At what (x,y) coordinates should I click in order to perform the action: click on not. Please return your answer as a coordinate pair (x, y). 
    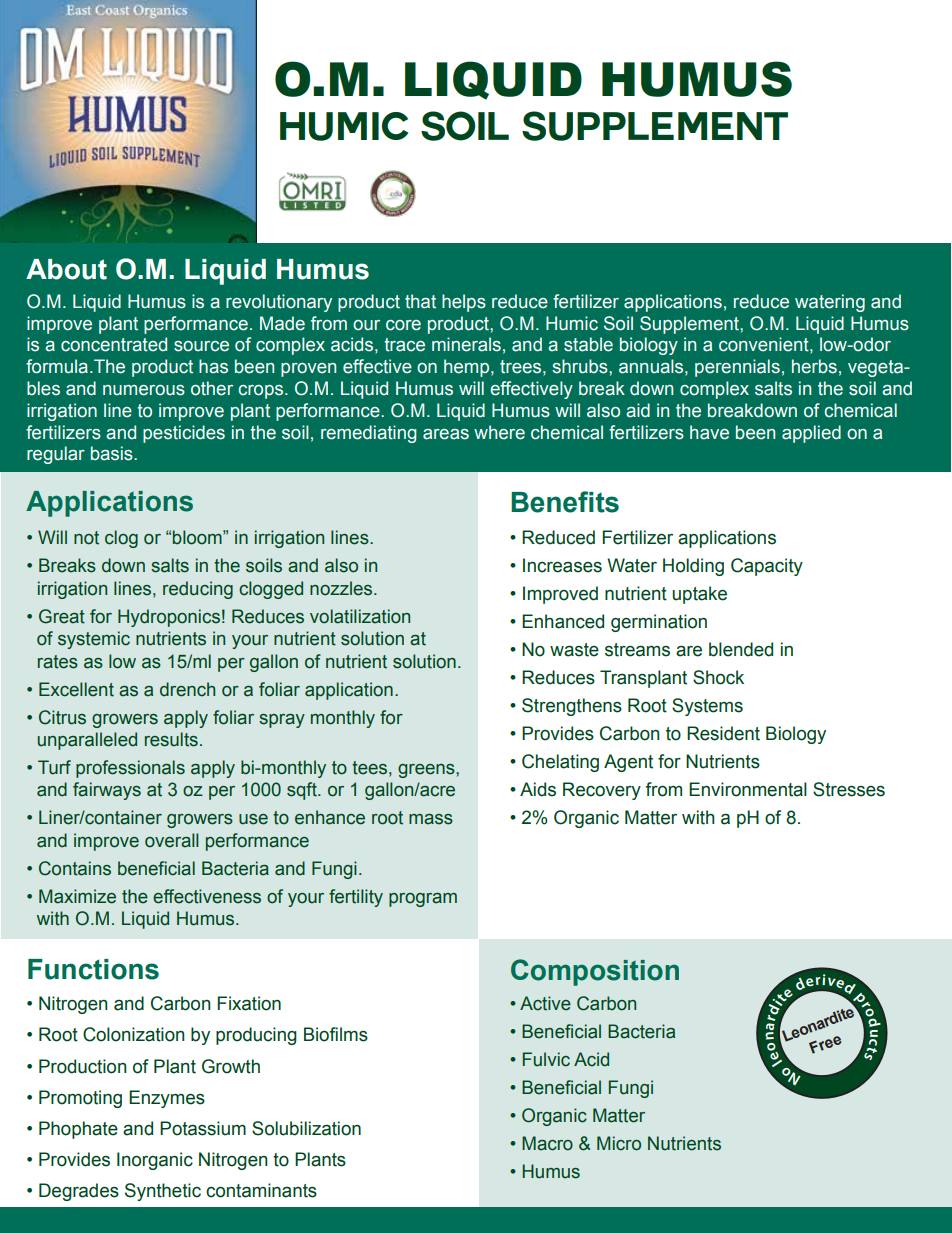
    Looking at the image, I should click on (86, 538).
